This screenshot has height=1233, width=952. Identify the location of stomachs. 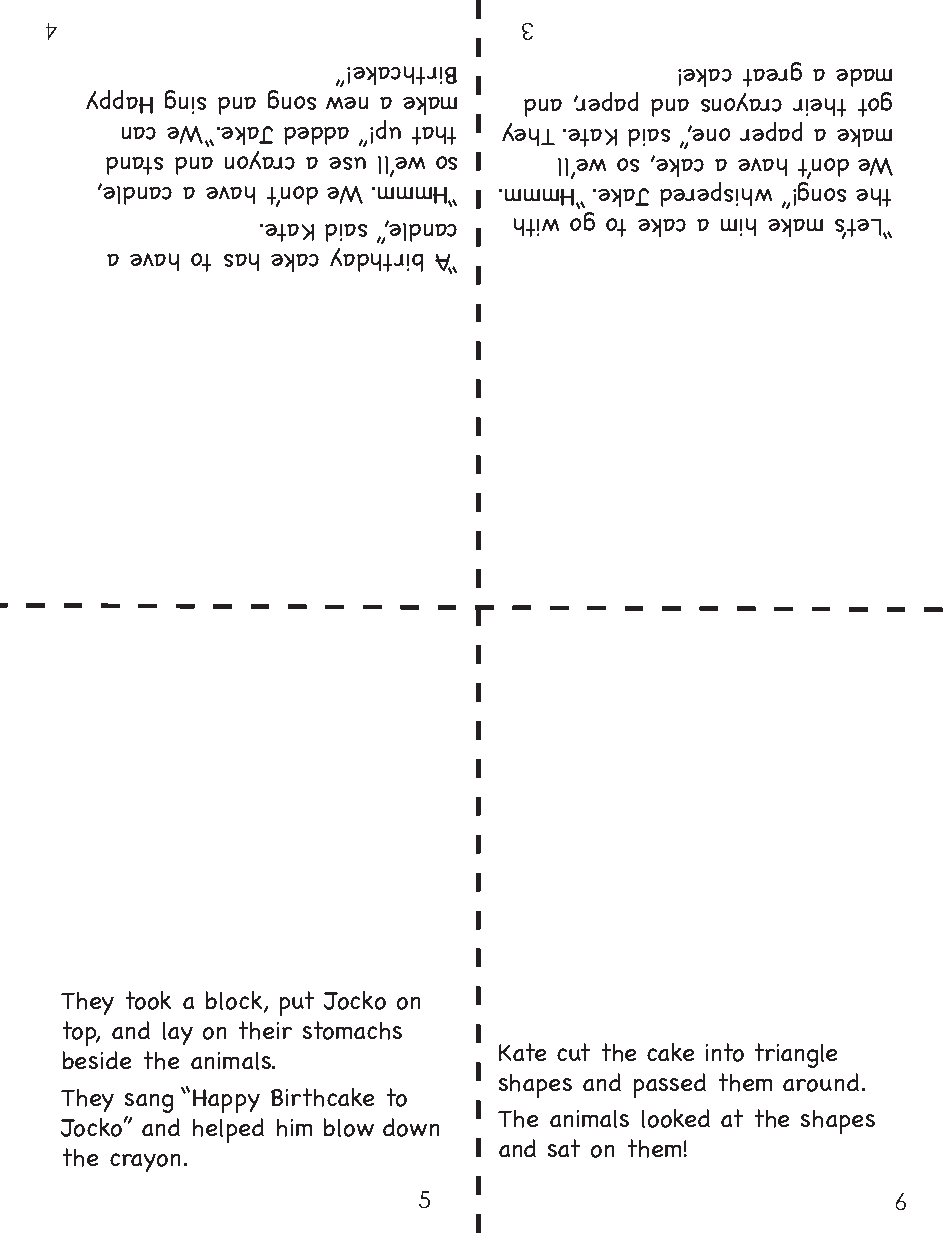
(352, 1030).
